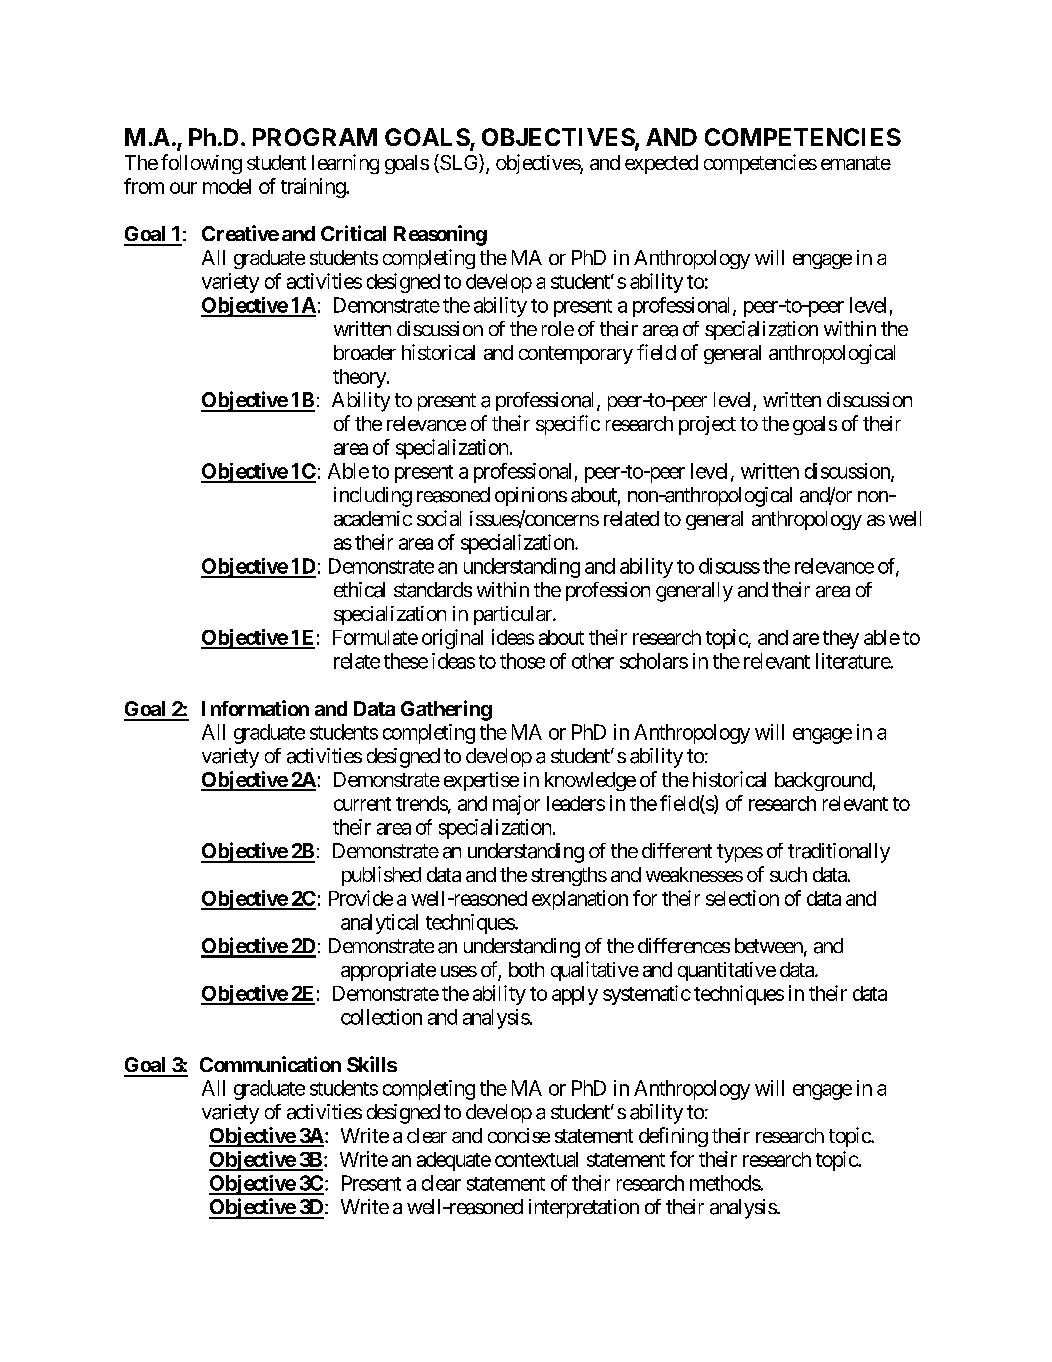 This screenshot has width=1052, height=1362. What do you see at coordinates (516, 805) in the screenshot?
I see `major` at bounding box center [516, 805].
